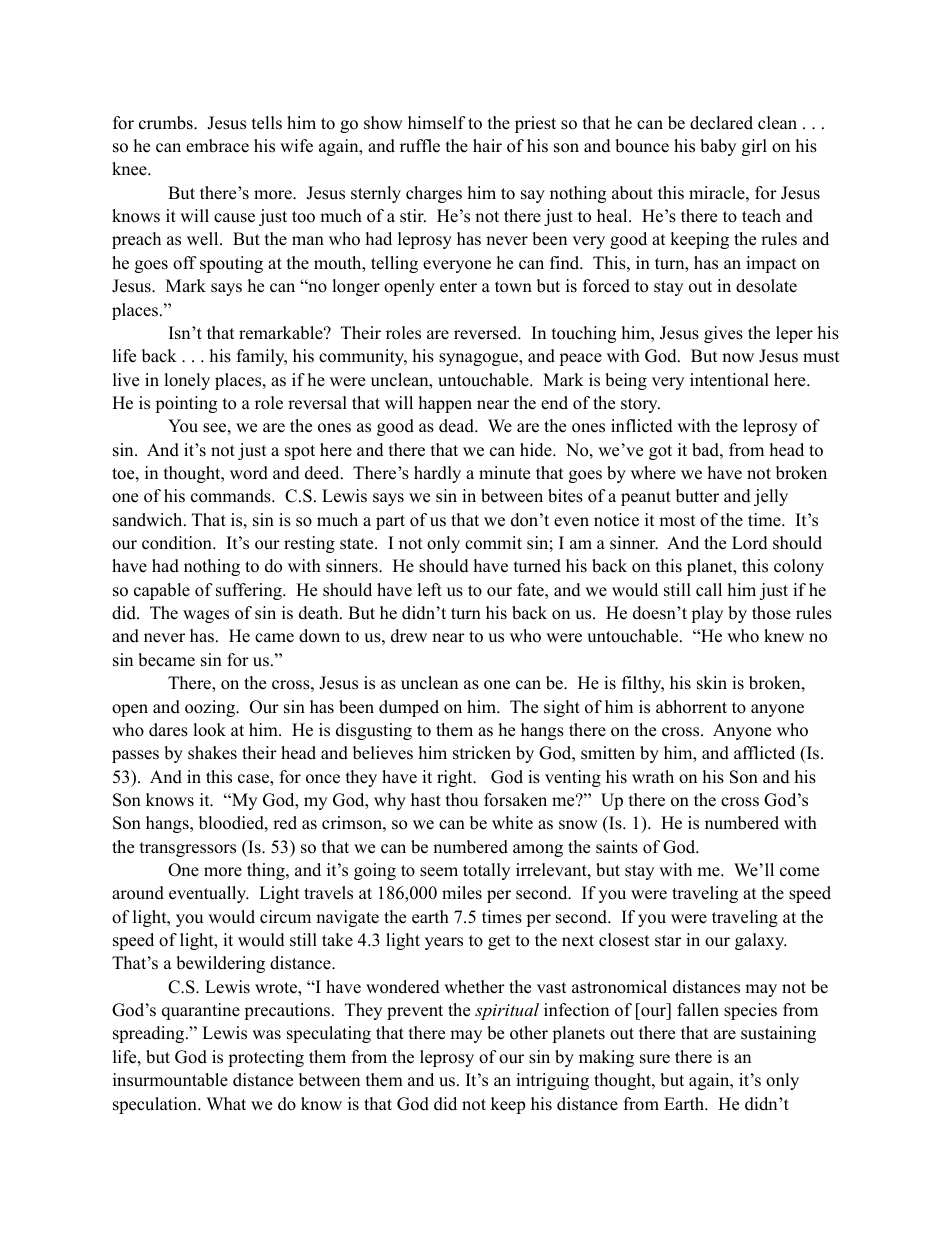 The height and width of the screenshot is (1233, 952). What do you see at coordinates (249, 473) in the screenshot?
I see `word` at bounding box center [249, 473].
